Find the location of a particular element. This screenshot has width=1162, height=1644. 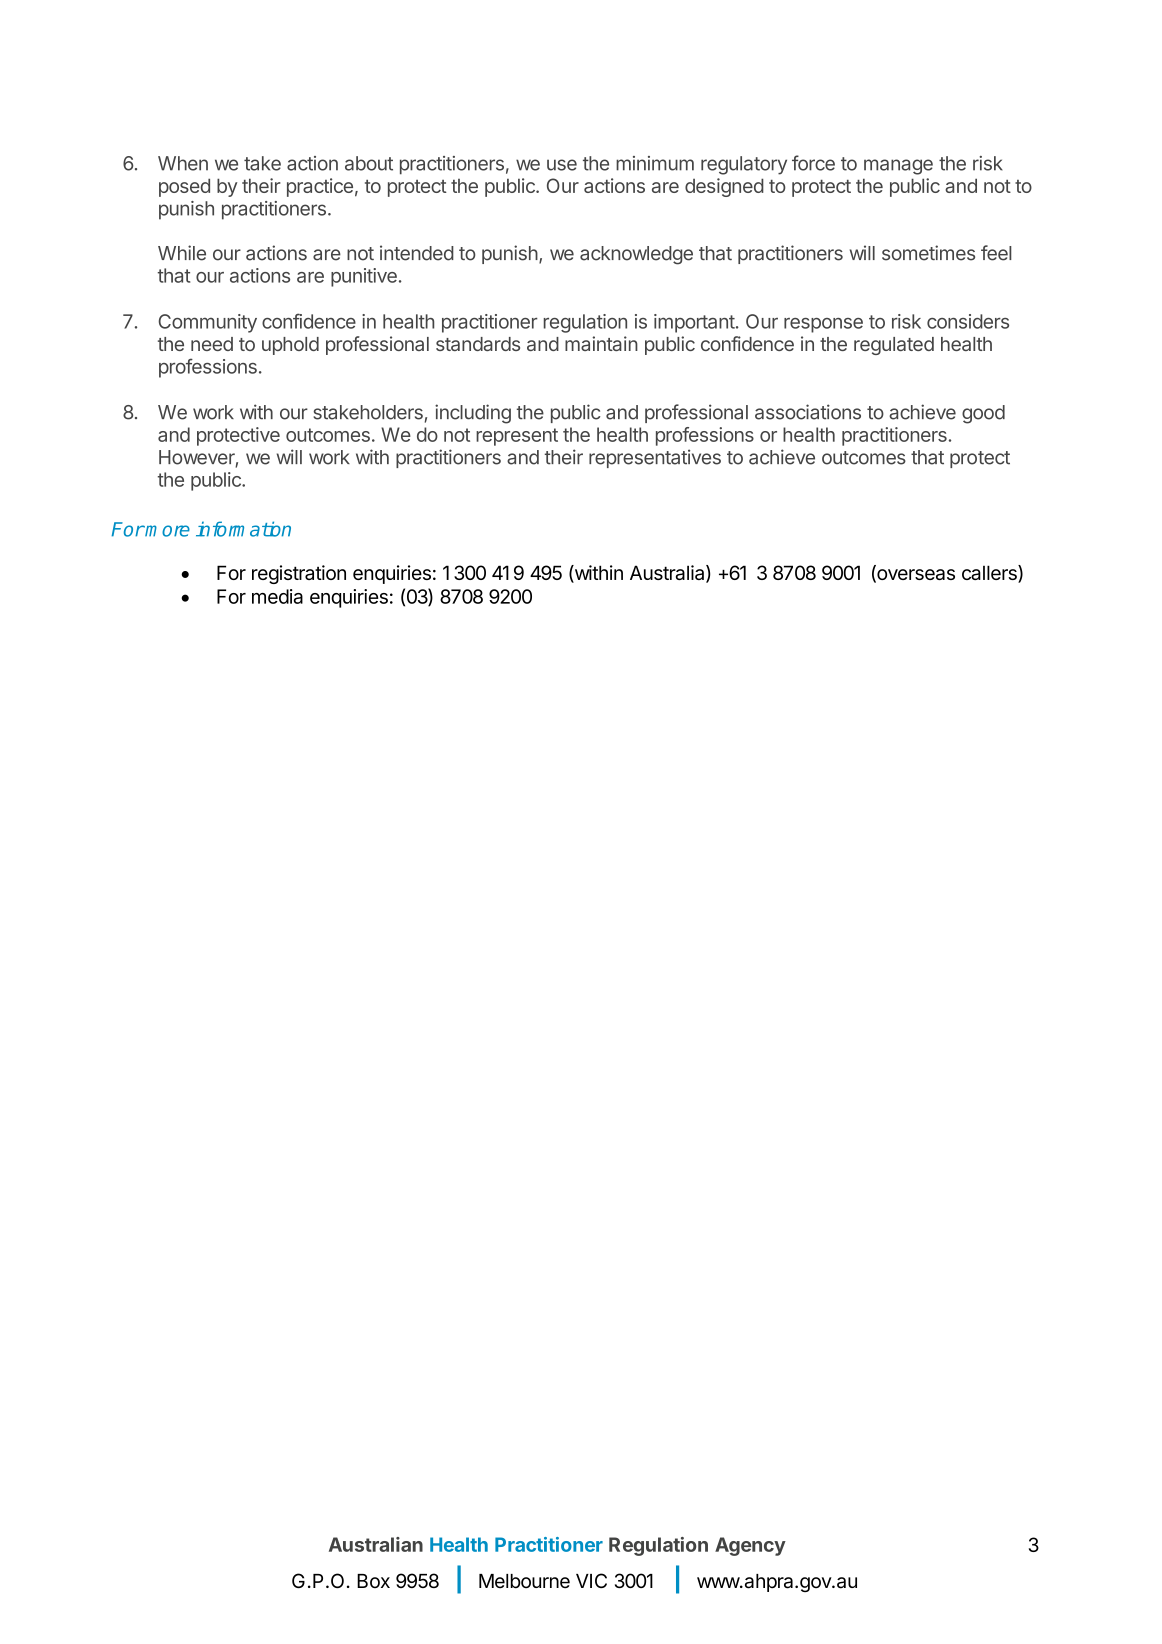

callers is located at coordinates (990, 574).
